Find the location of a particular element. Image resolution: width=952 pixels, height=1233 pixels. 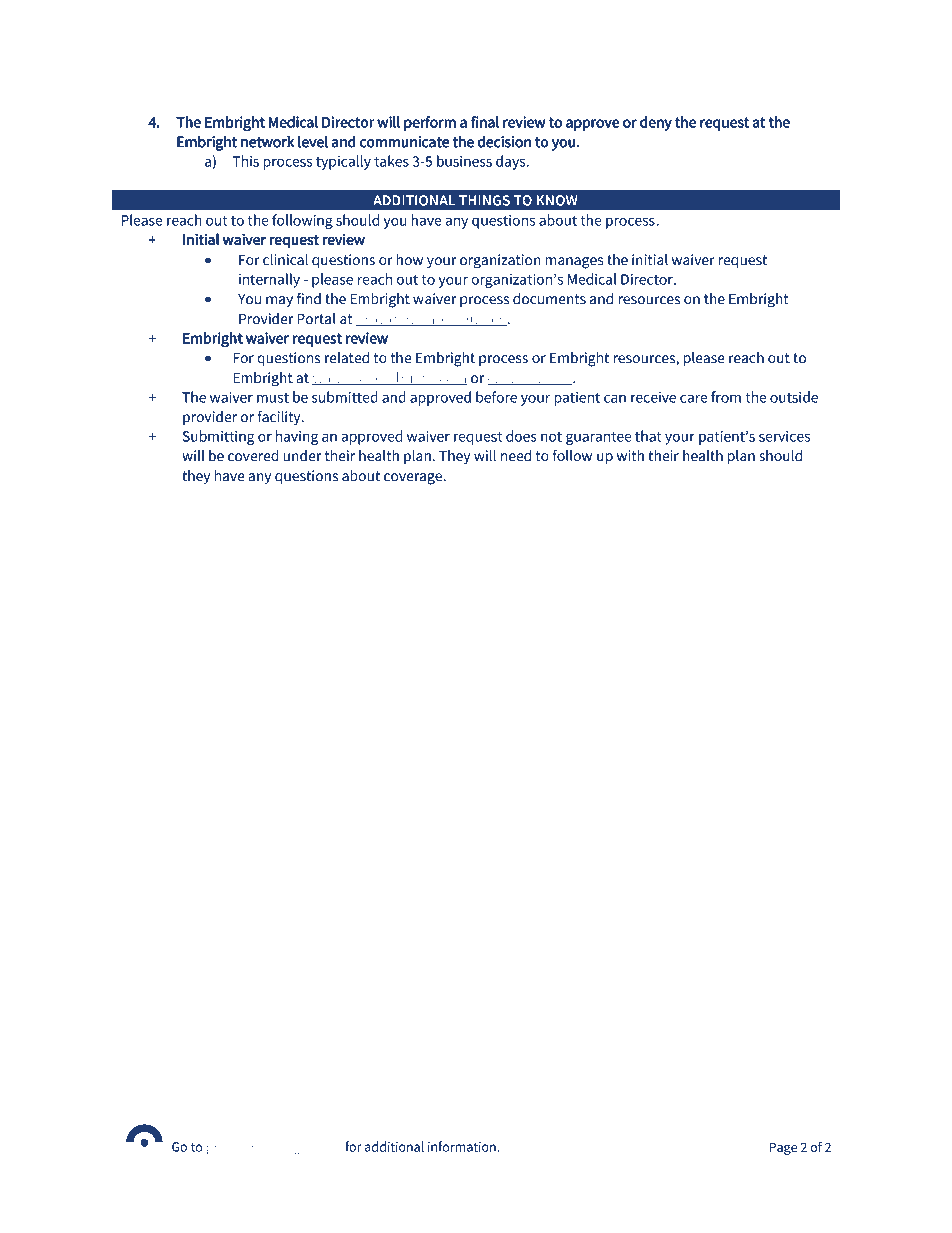

services is located at coordinates (784, 436).
